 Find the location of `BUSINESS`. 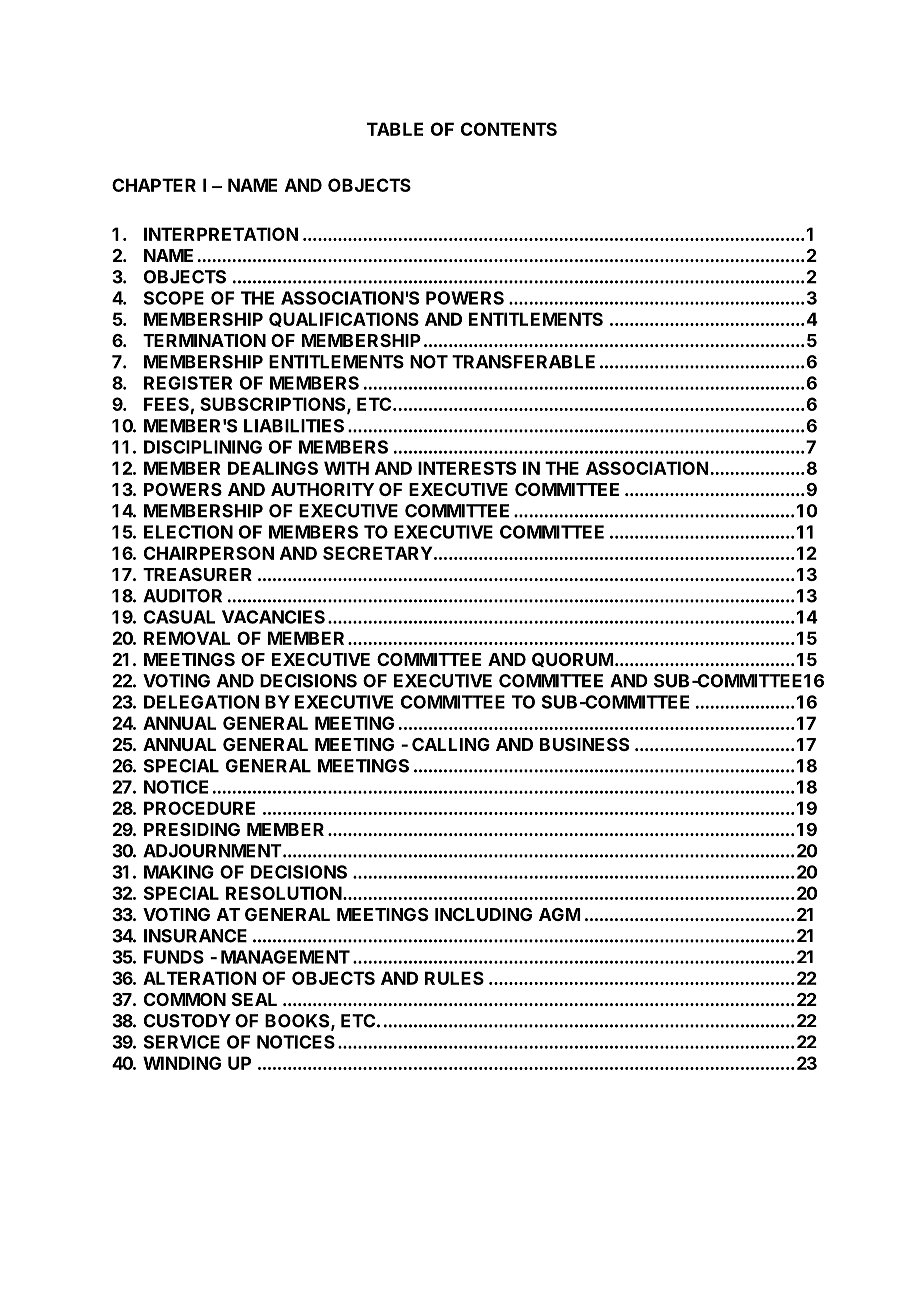

BUSINESS is located at coordinates (584, 744).
